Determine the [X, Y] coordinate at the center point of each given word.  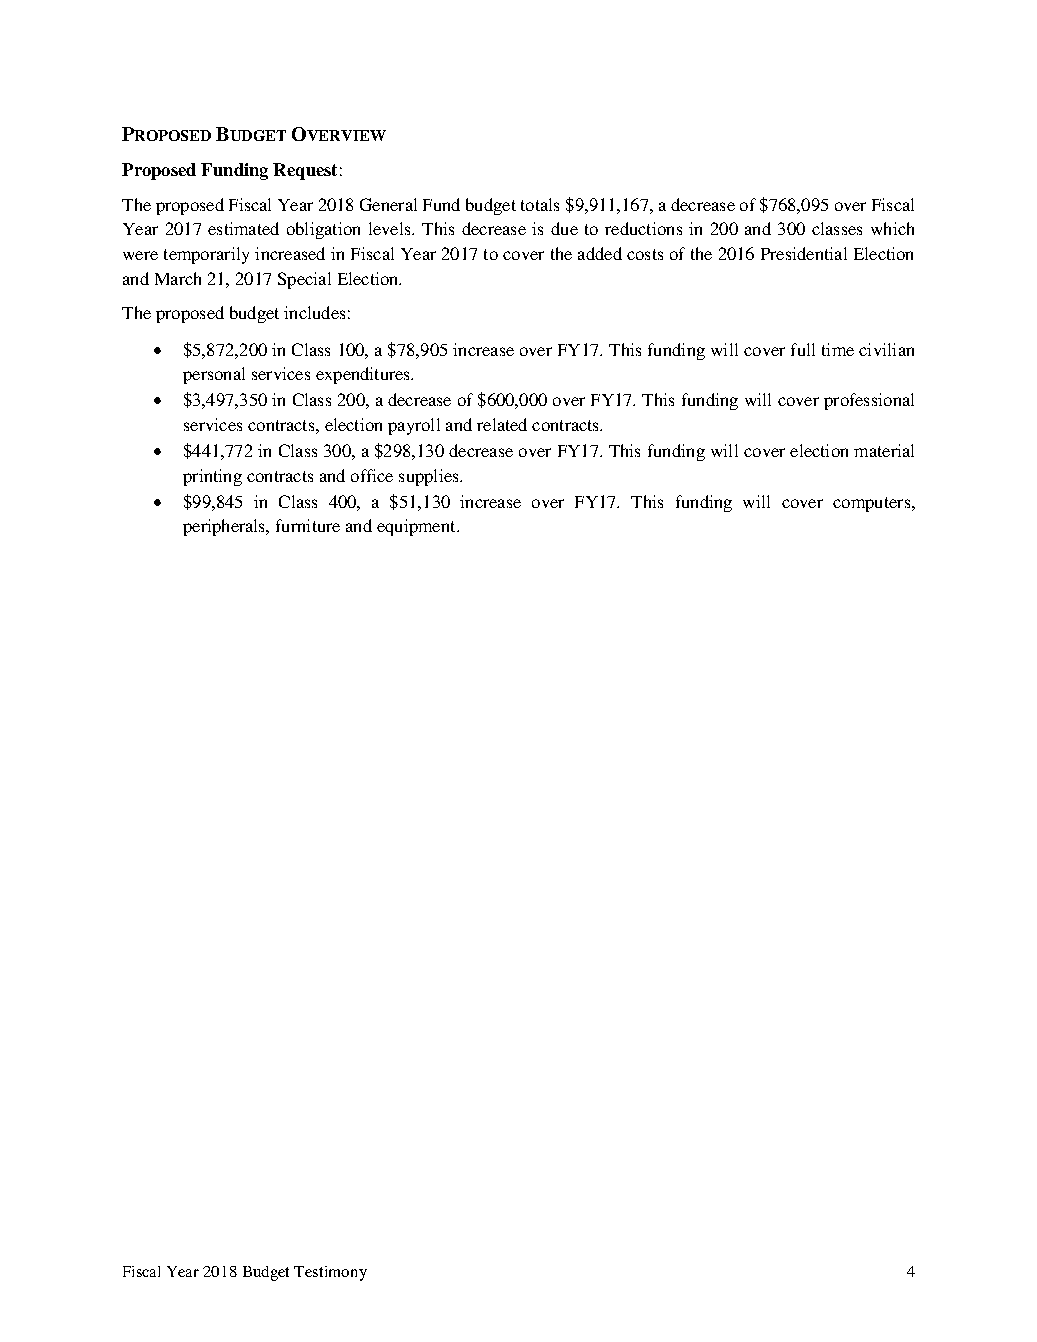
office [372, 475]
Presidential [804, 253]
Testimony [330, 1273]
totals [540, 204]
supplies [430, 477]
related [502, 424]
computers [873, 504]
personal [214, 375]
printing [212, 477]
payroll [414, 426]
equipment [417, 527]
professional [869, 401]
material [884, 450]
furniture [308, 525]
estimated [243, 228]
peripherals [225, 527]
